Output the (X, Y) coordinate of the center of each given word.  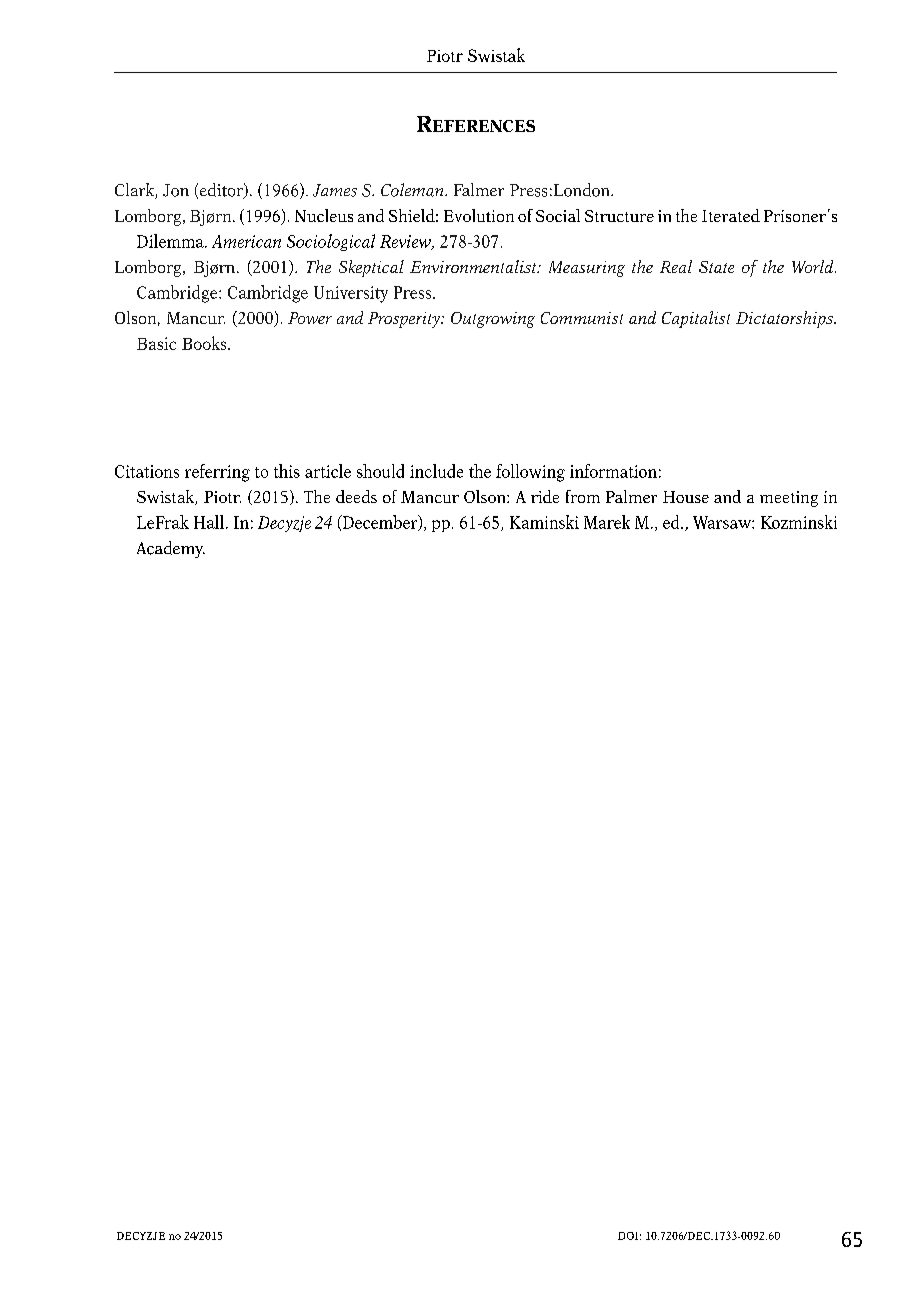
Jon (176, 190)
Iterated (731, 215)
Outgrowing (493, 320)
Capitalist (696, 319)
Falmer (479, 189)
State (716, 267)
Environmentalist (474, 266)
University (351, 294)
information (613, 471)
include (436, 471)
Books (205, 343)
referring (217, 473)
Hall (209, 522)
